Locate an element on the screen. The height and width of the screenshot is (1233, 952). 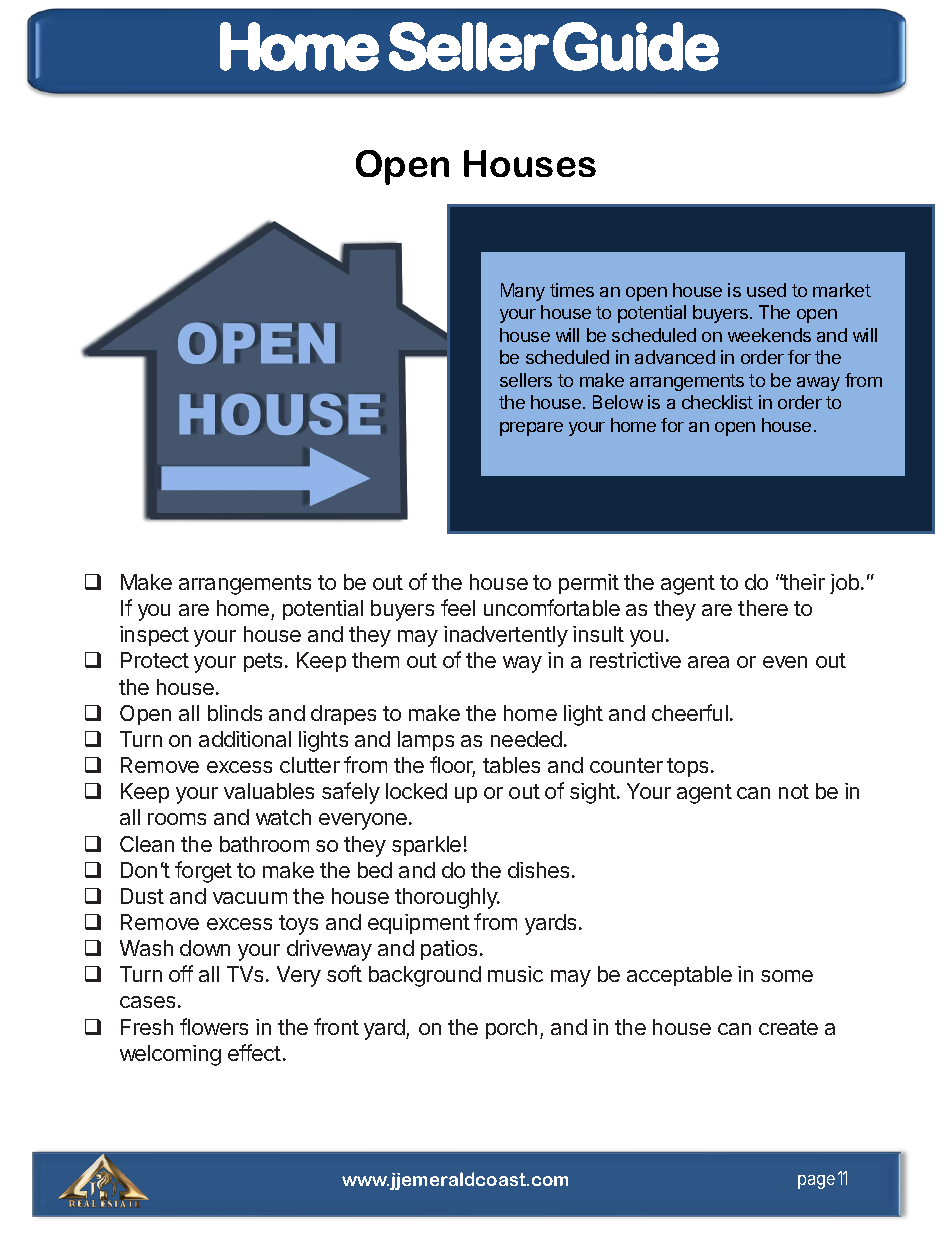
sellers is located at coordinates (526, 380).
